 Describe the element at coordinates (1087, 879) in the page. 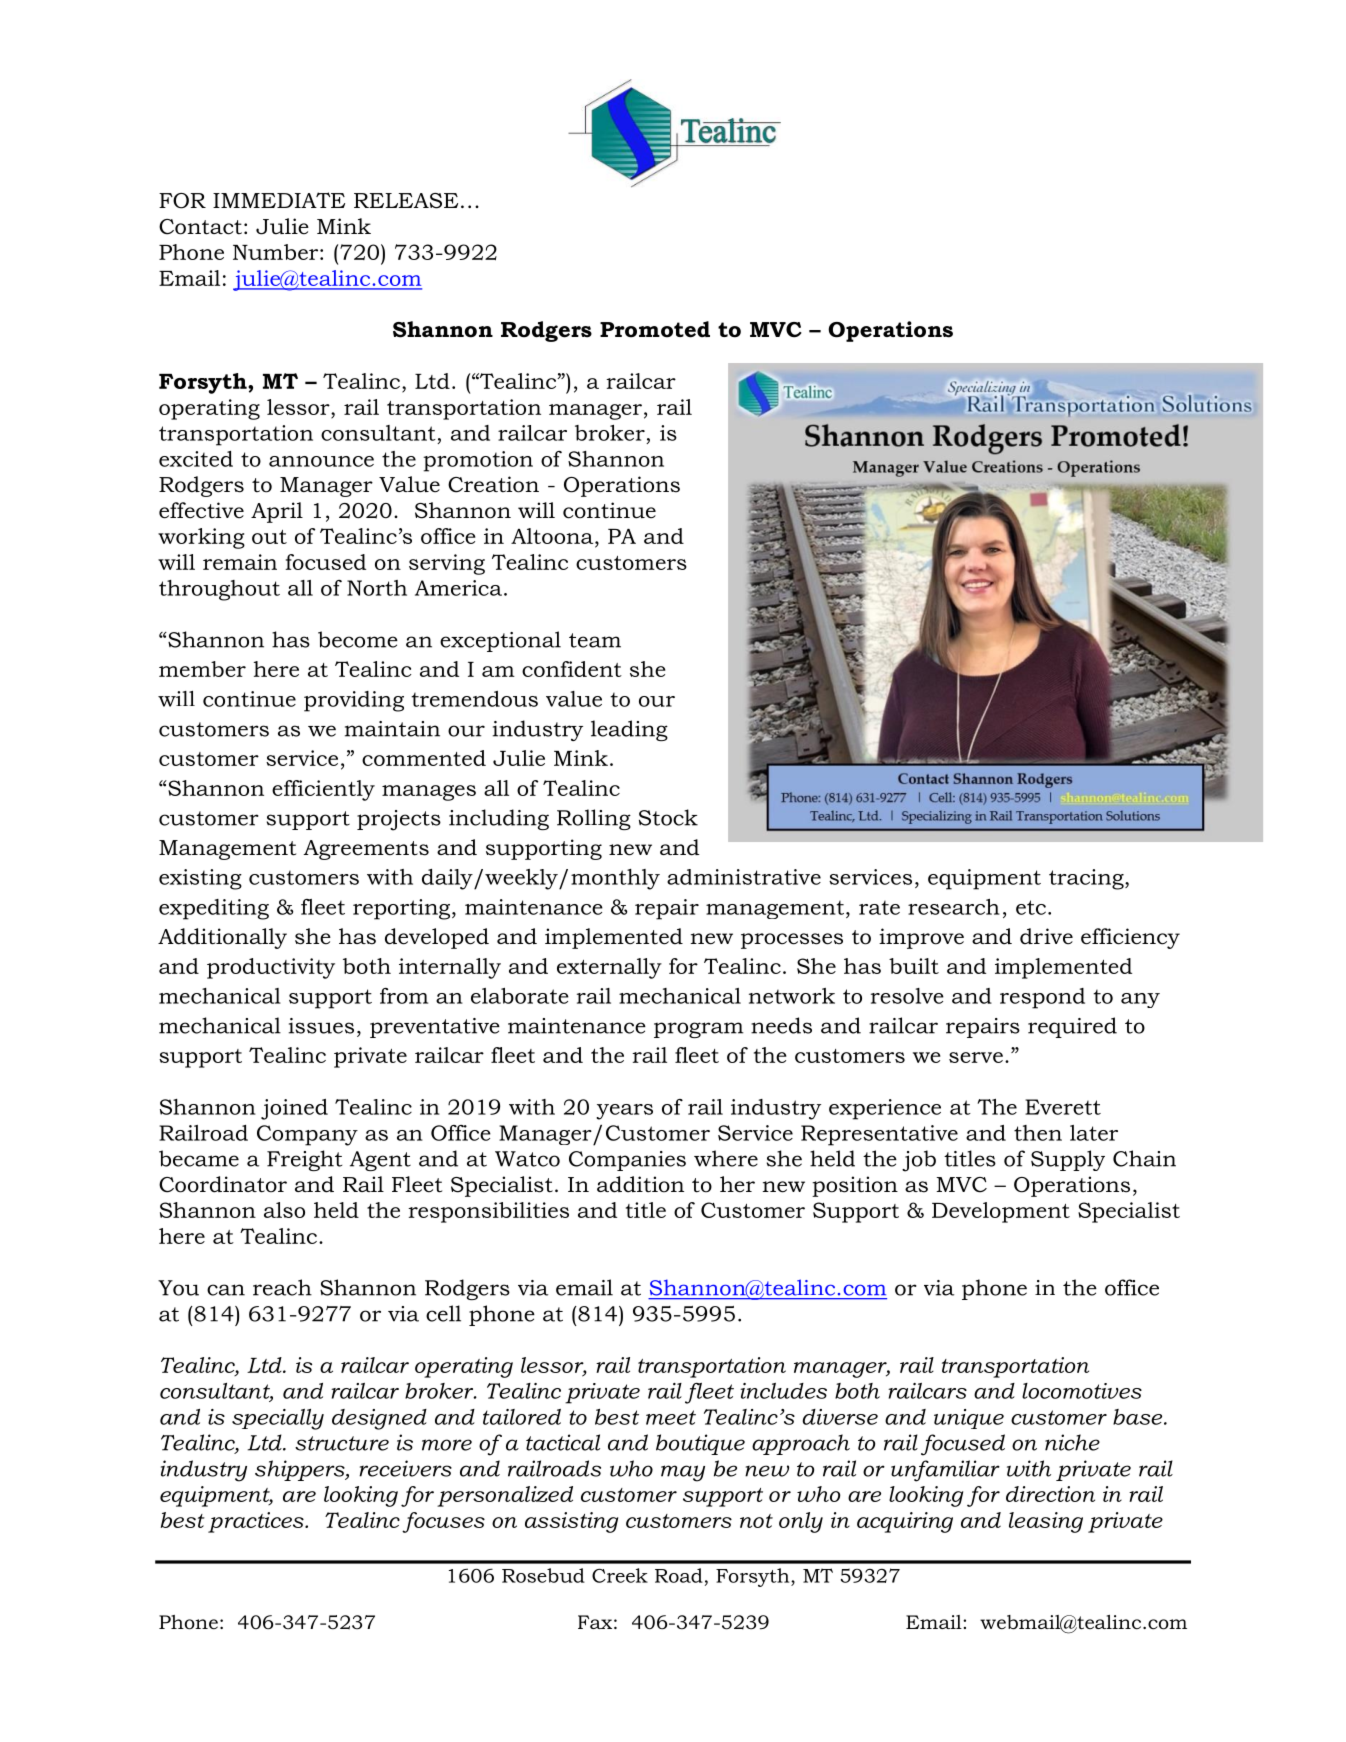

I see `tracing` at that location.
